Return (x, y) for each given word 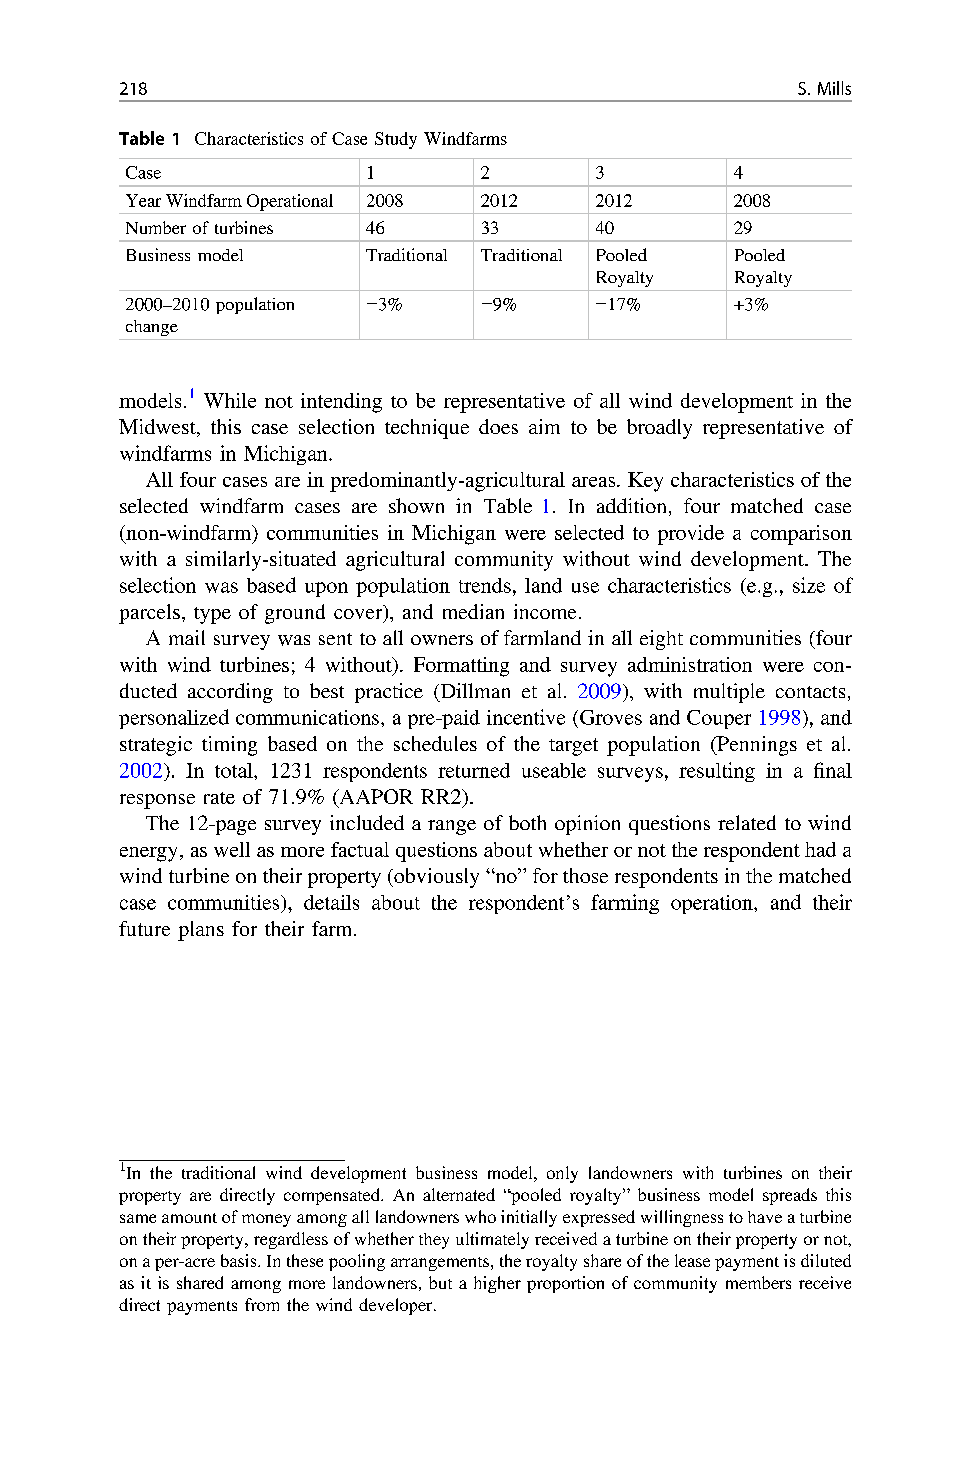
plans (201, 931)
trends (485, 585)
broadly (659, 429)
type (212, 615)
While (230, 400)
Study (396, 140)
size (809, 585)
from (262, 1304)
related (747, 822)
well (232, 849)
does (498, 426)
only (562, 1174)
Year (143, 200)
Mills (834, 88)
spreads (790, 1196)
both (527, 822)
